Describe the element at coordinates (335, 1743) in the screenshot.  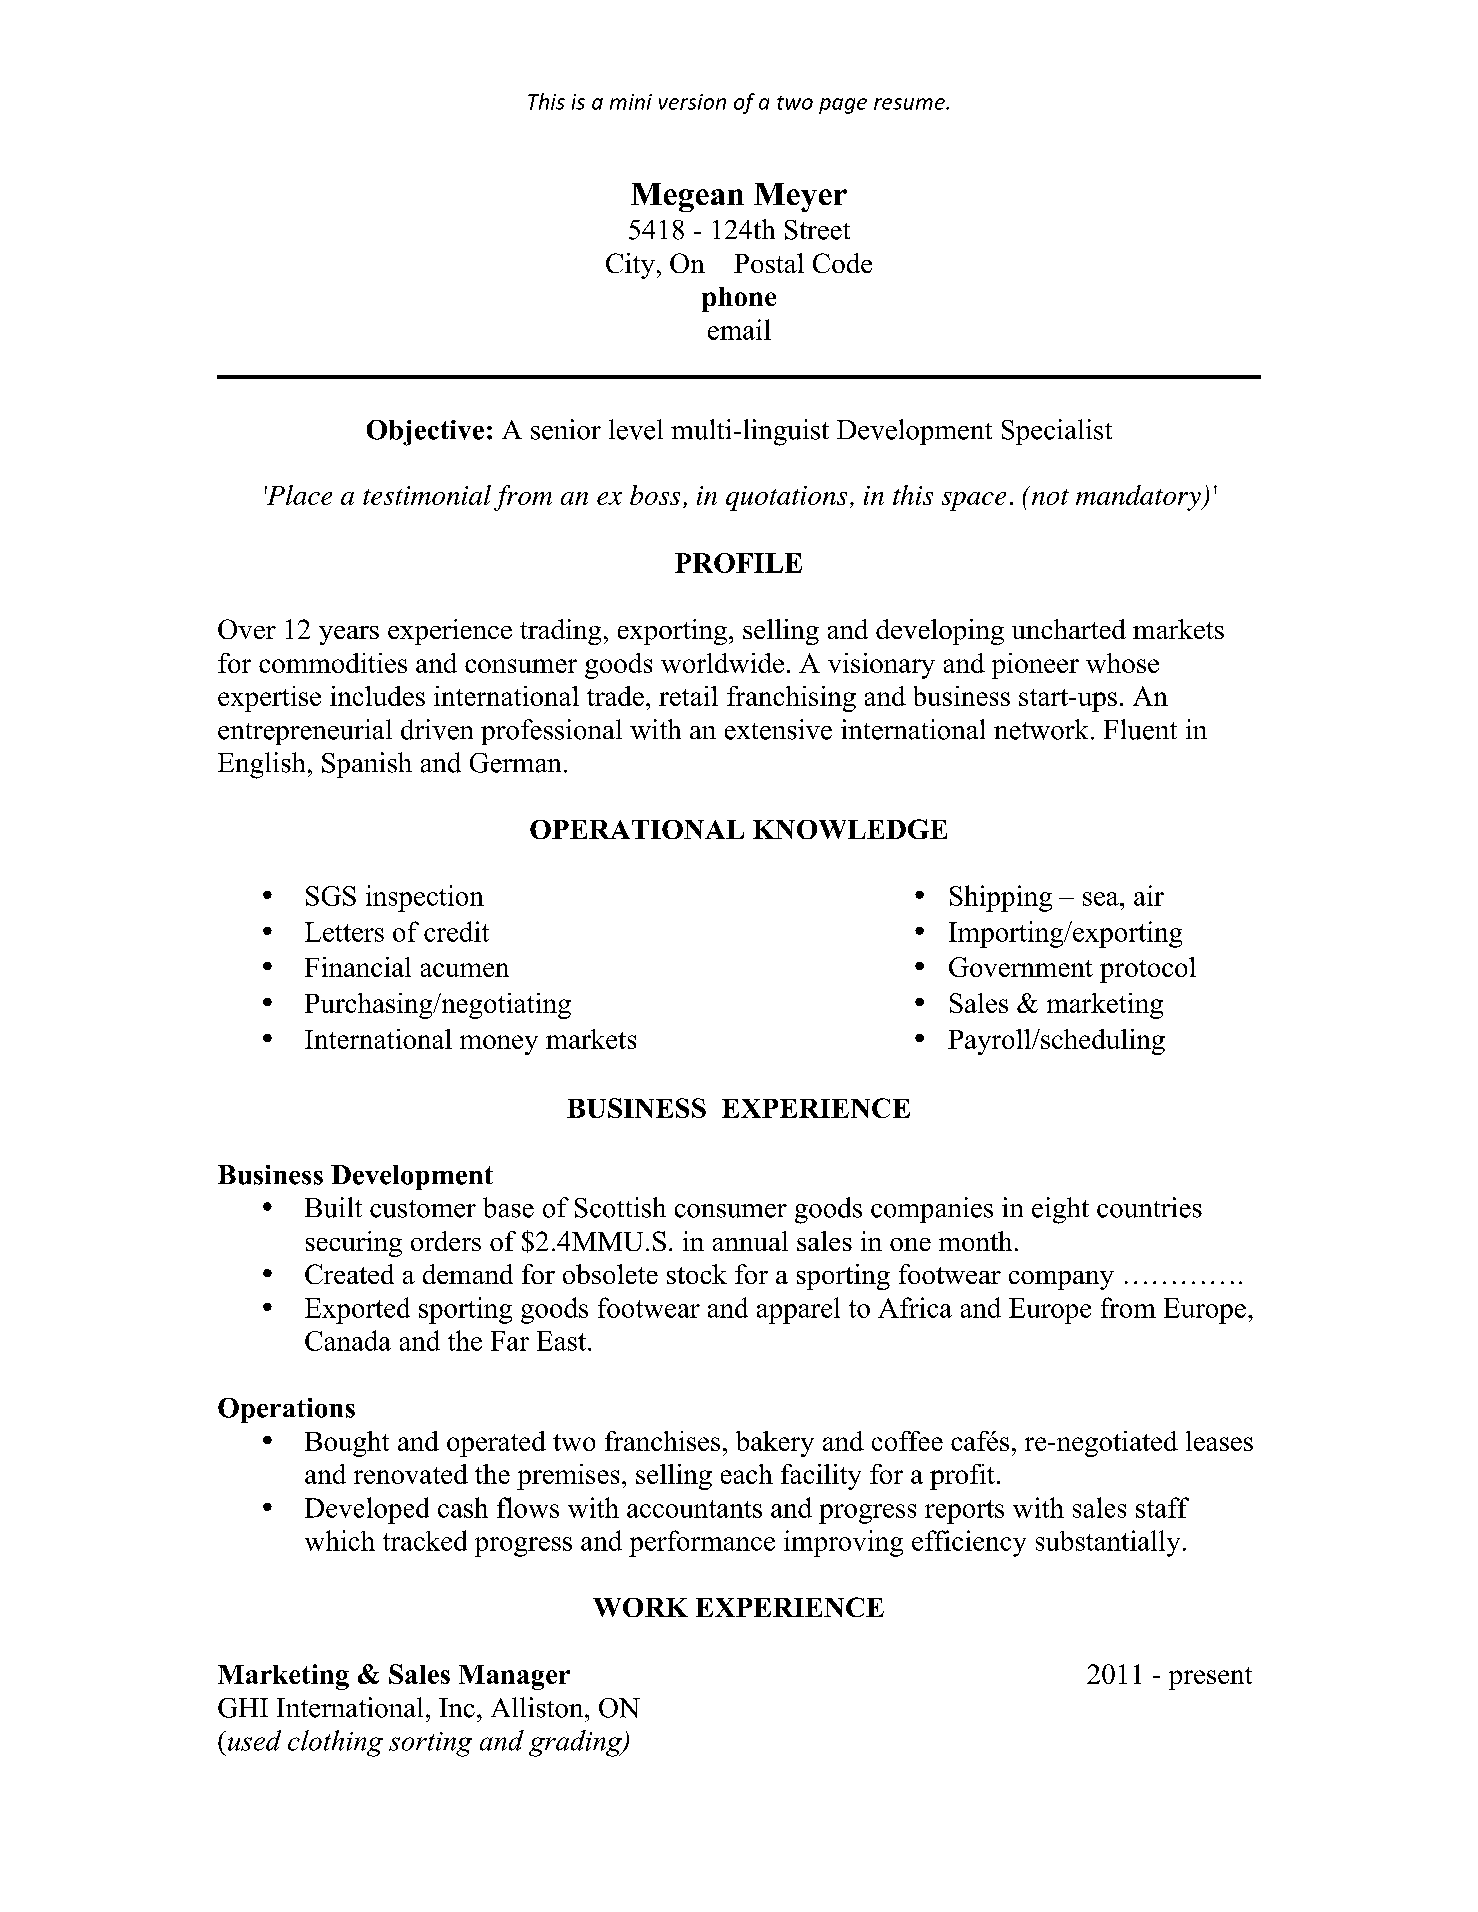
I see `clothing` at that location.
